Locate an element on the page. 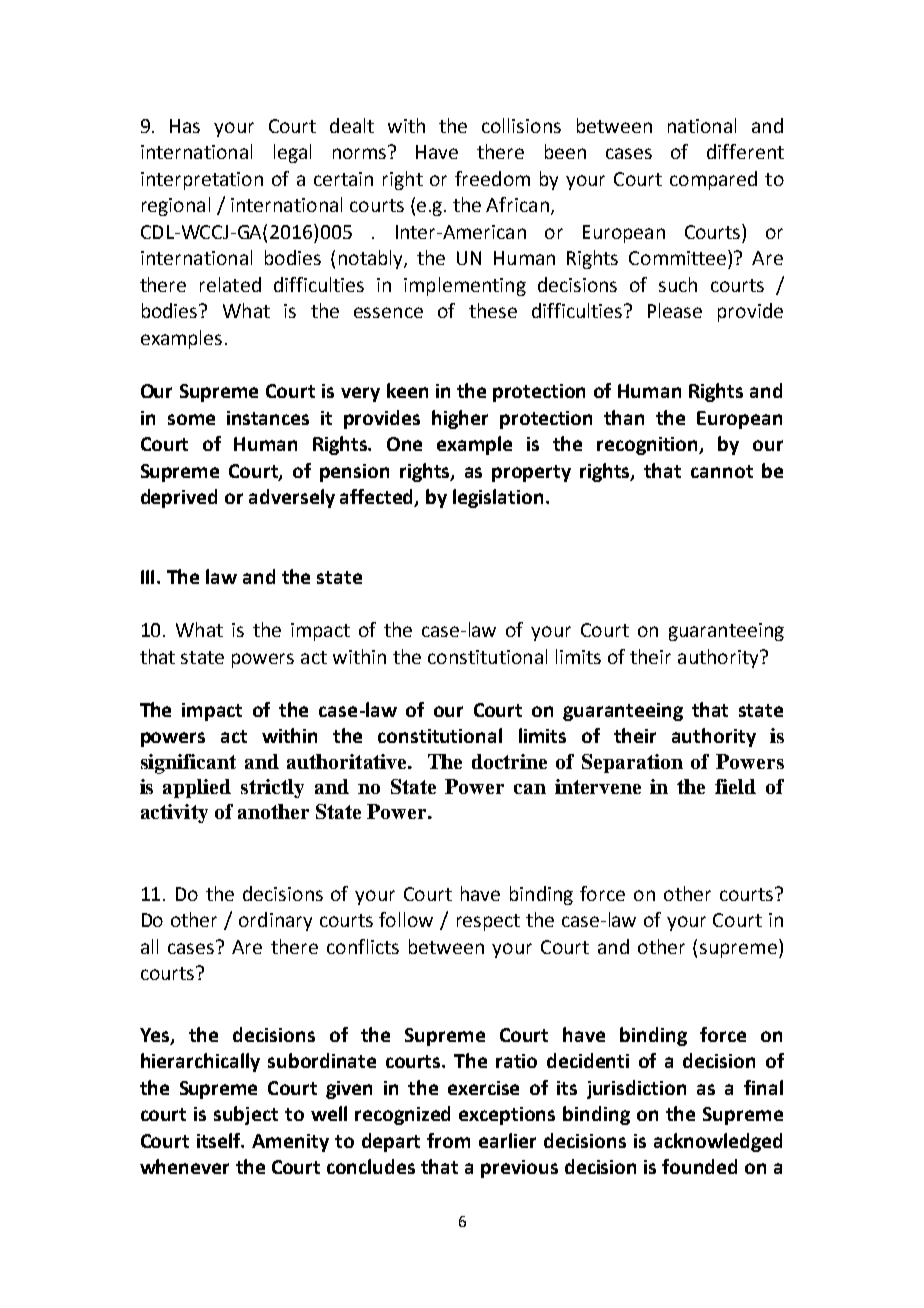 The height and width of the document is (1308, 924). field is located at coordinates (735, 786).
